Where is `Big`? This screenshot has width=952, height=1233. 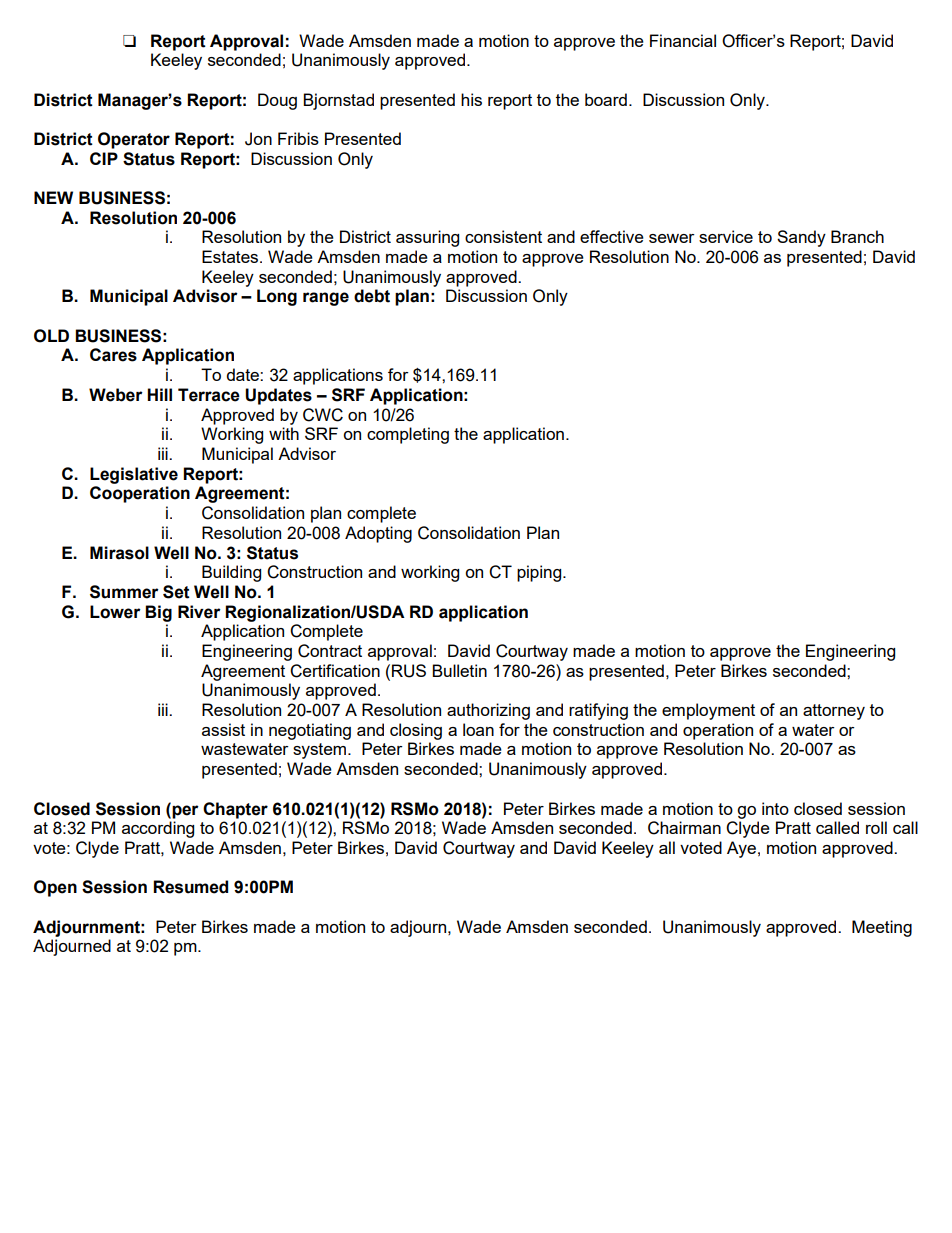
Big is located at coordinates (158, 613).
